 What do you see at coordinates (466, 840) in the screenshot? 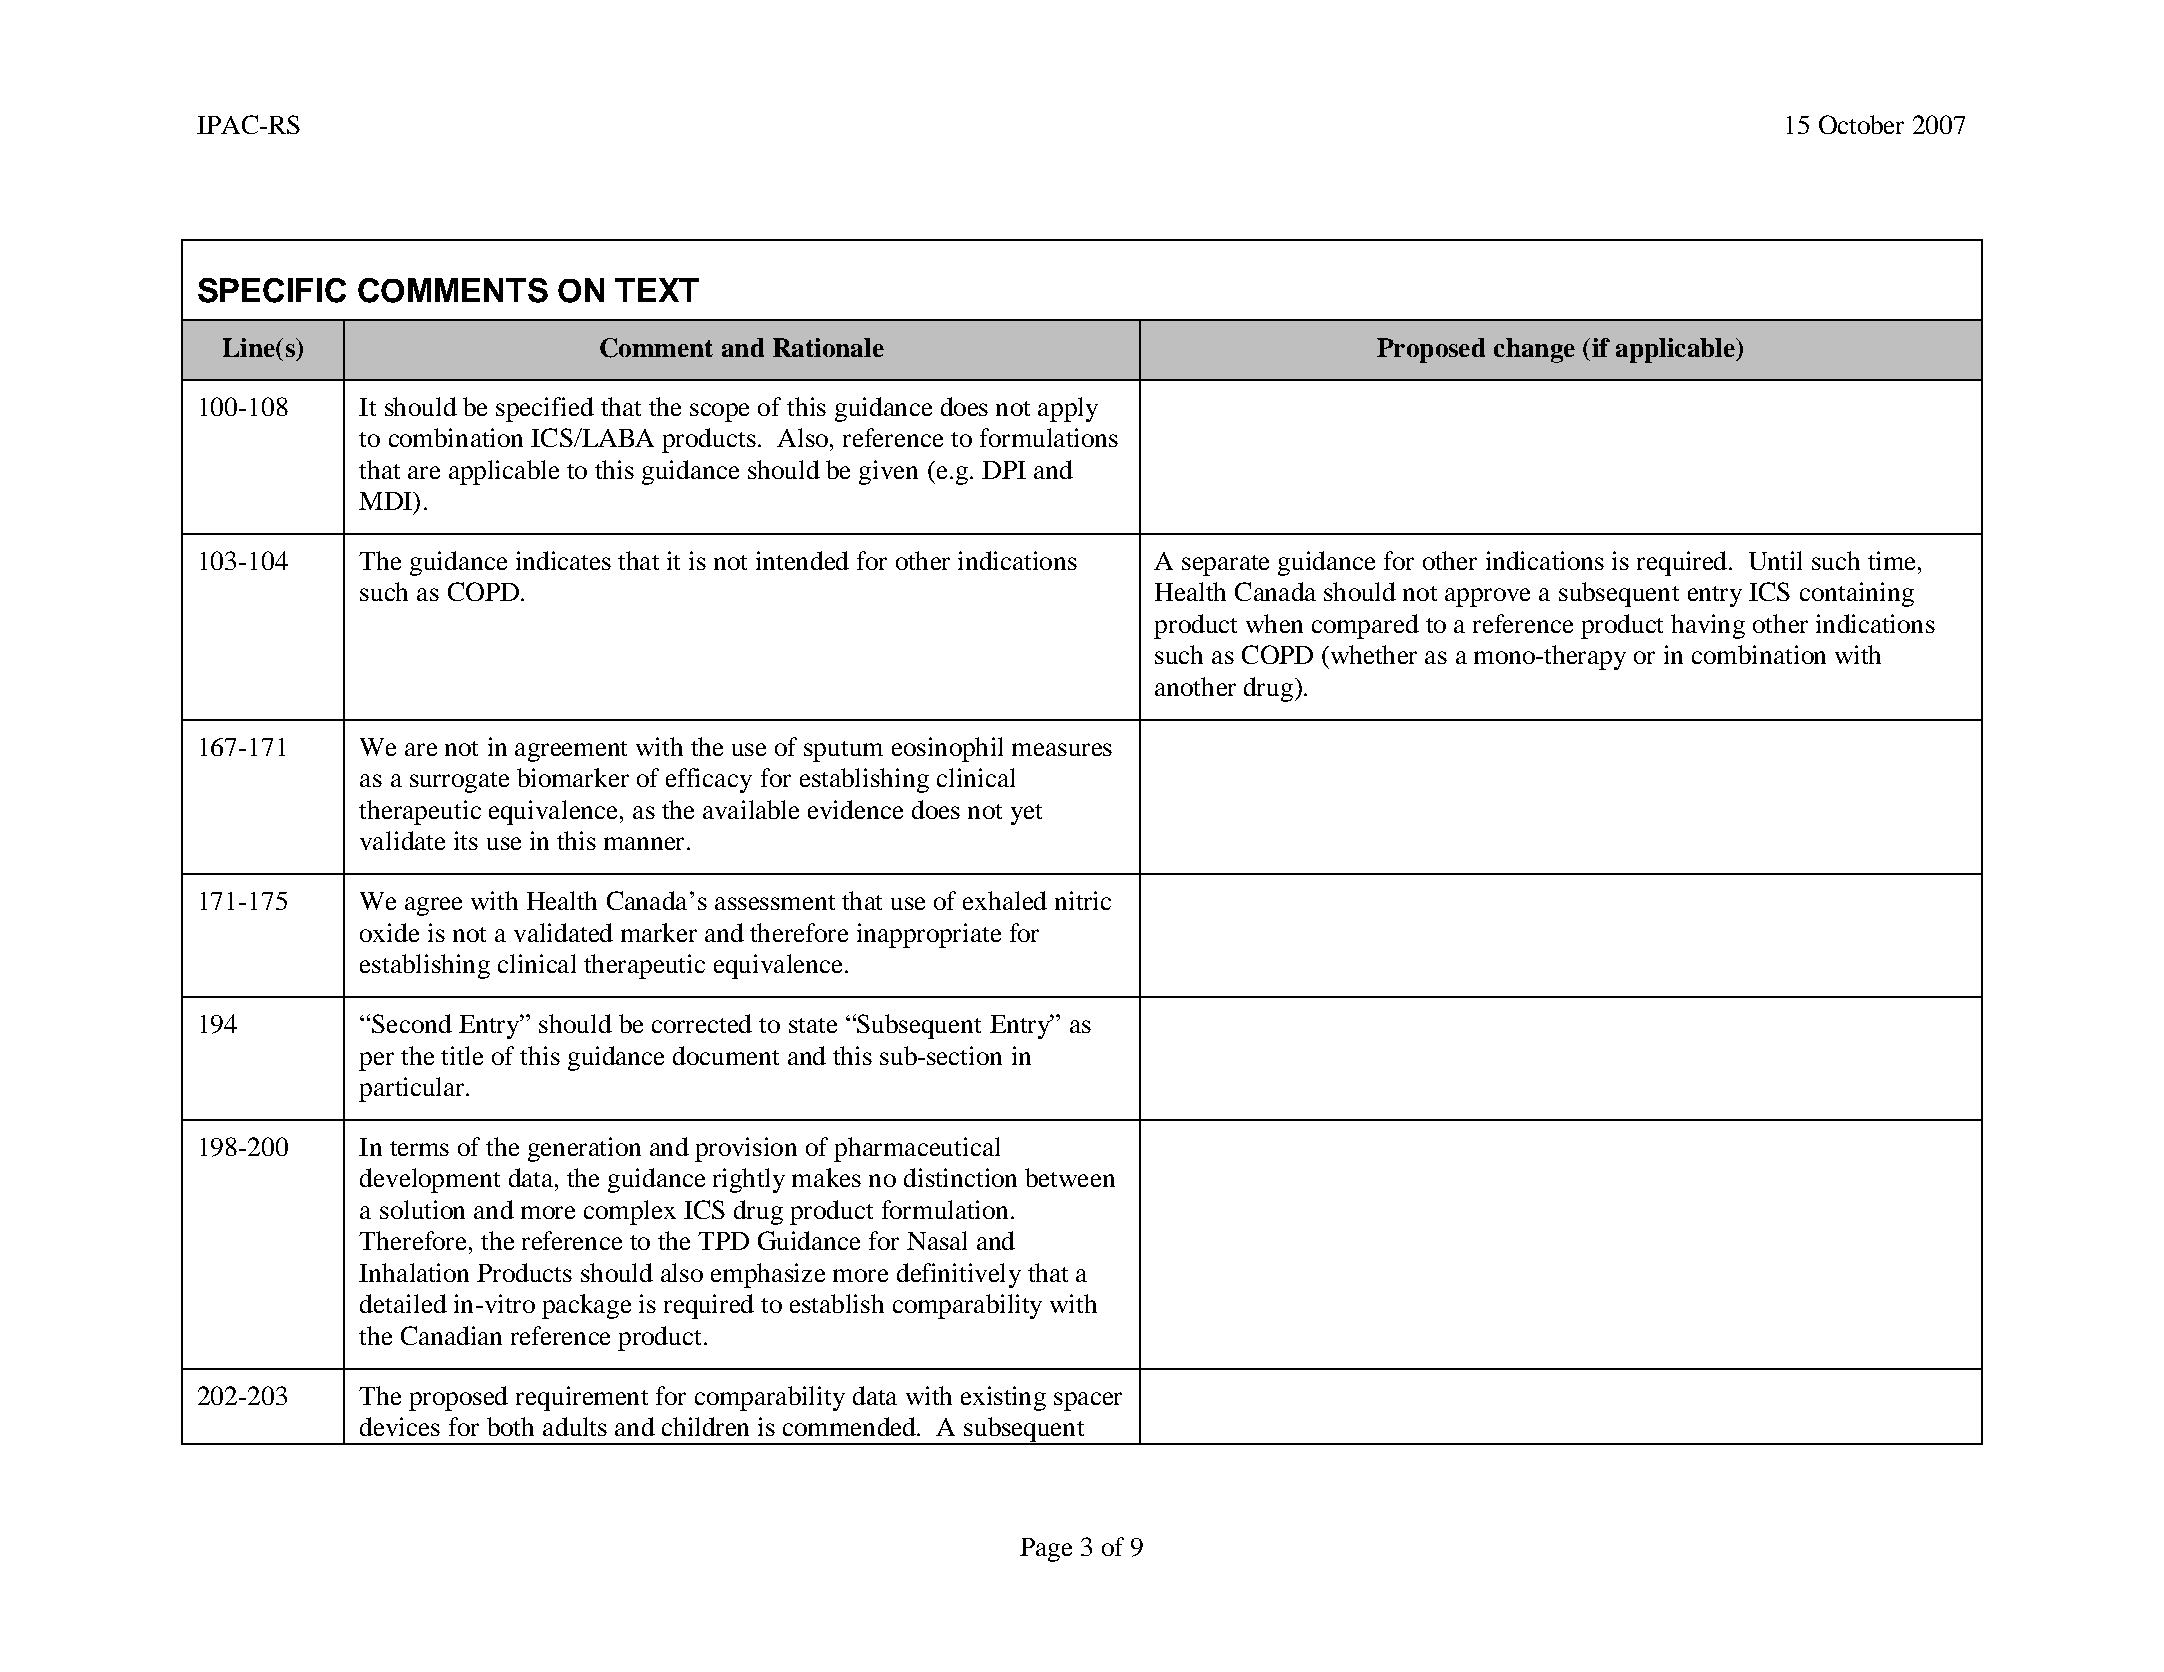
I see `its` at bounding box center [466, 840].
